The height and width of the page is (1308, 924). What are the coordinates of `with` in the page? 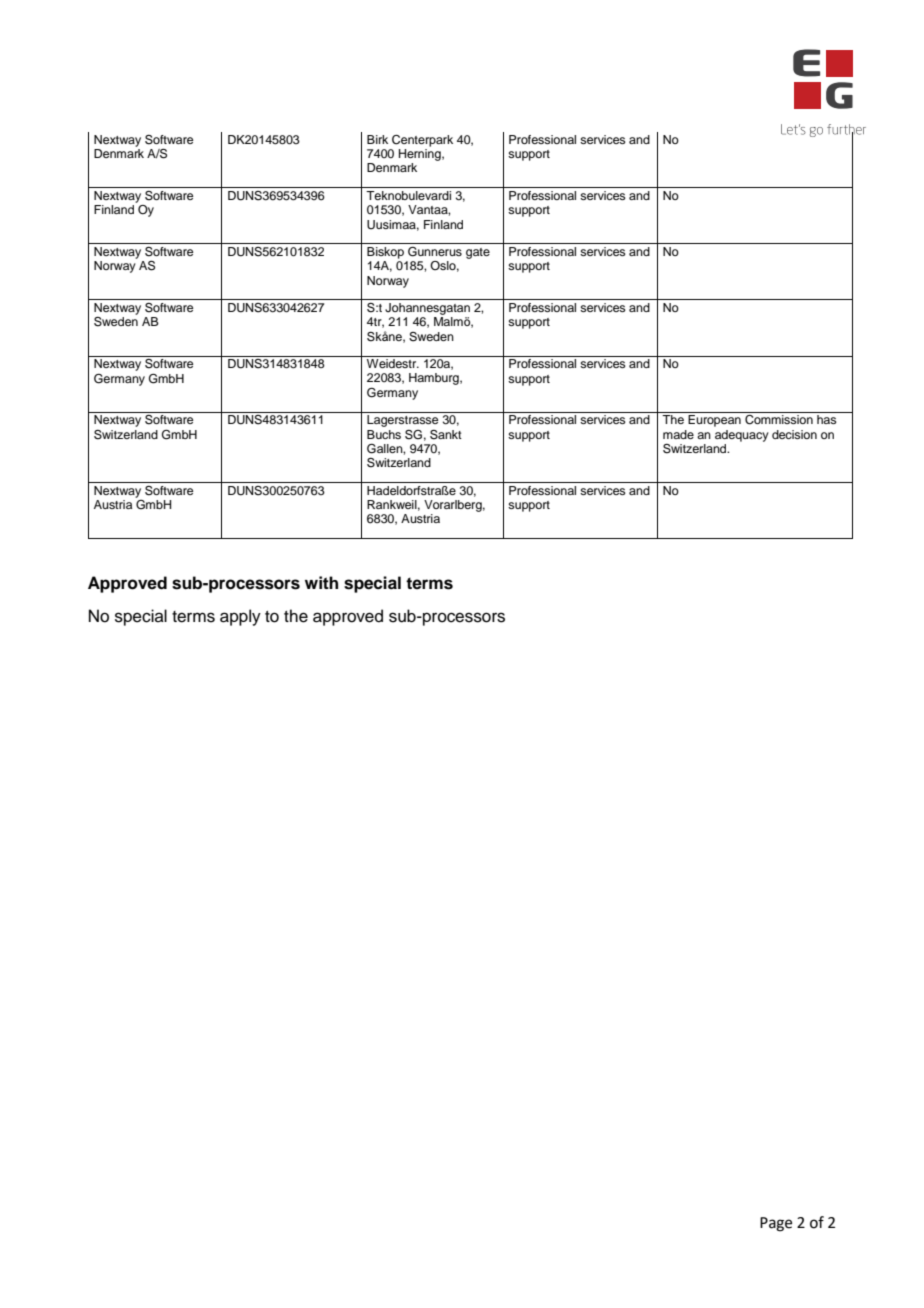 It's located at (321, 582).
